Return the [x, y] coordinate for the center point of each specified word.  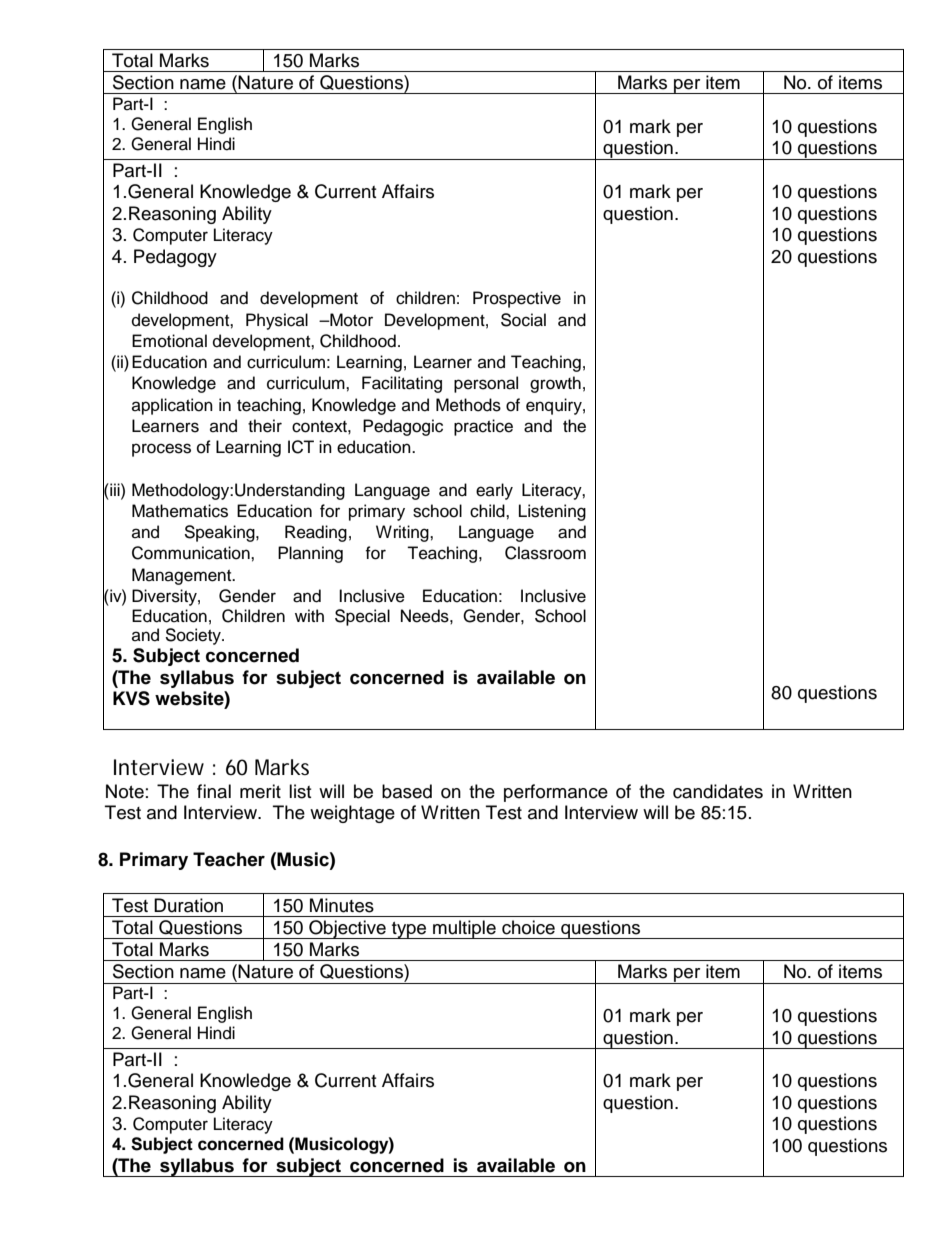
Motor [350, 320]
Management [183, 576]
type [409, 930]
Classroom [545, 553]
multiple [464, 929]
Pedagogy [175, 258]
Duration [188, 905]
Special [362, 617]
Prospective [517, 299]
